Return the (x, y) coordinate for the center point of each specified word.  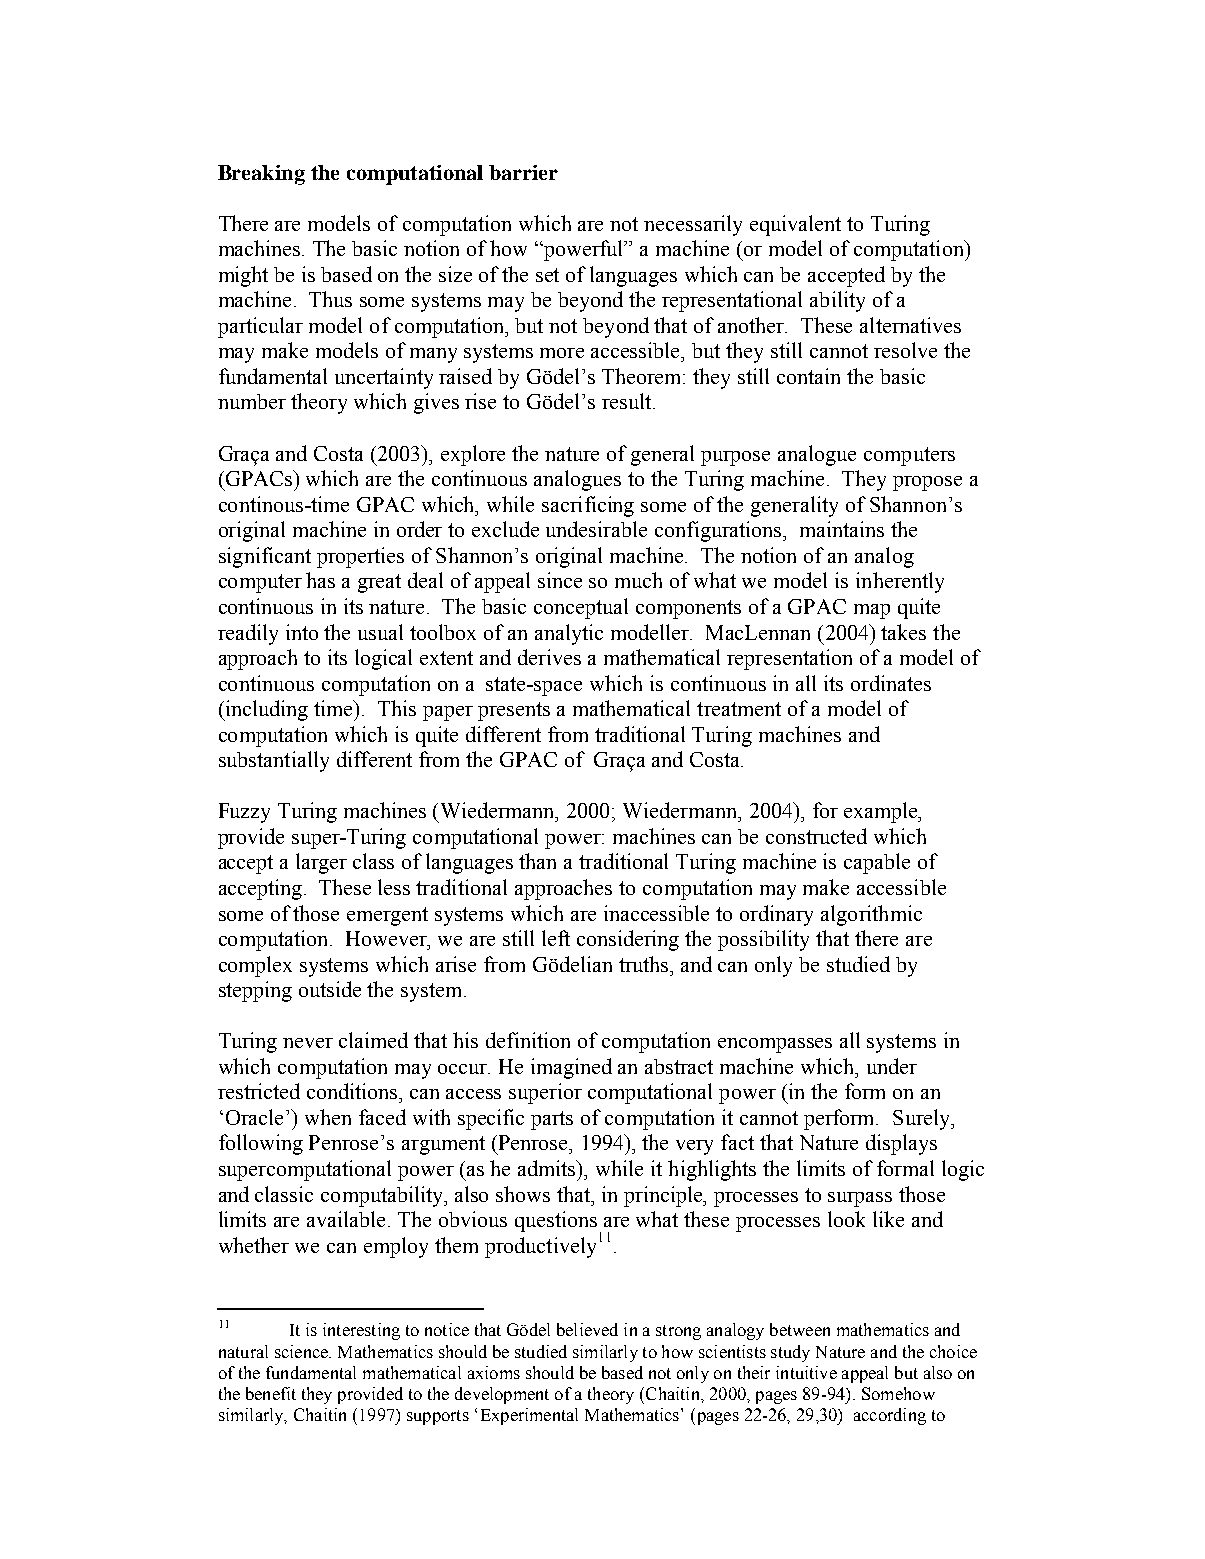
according (890, 1416)
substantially (274, 761)
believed (587, 1329)
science (302, 1351)
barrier (523, 172)
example (882, 812)
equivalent (795, 225)
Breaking (261, 175)
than (537, 861)
